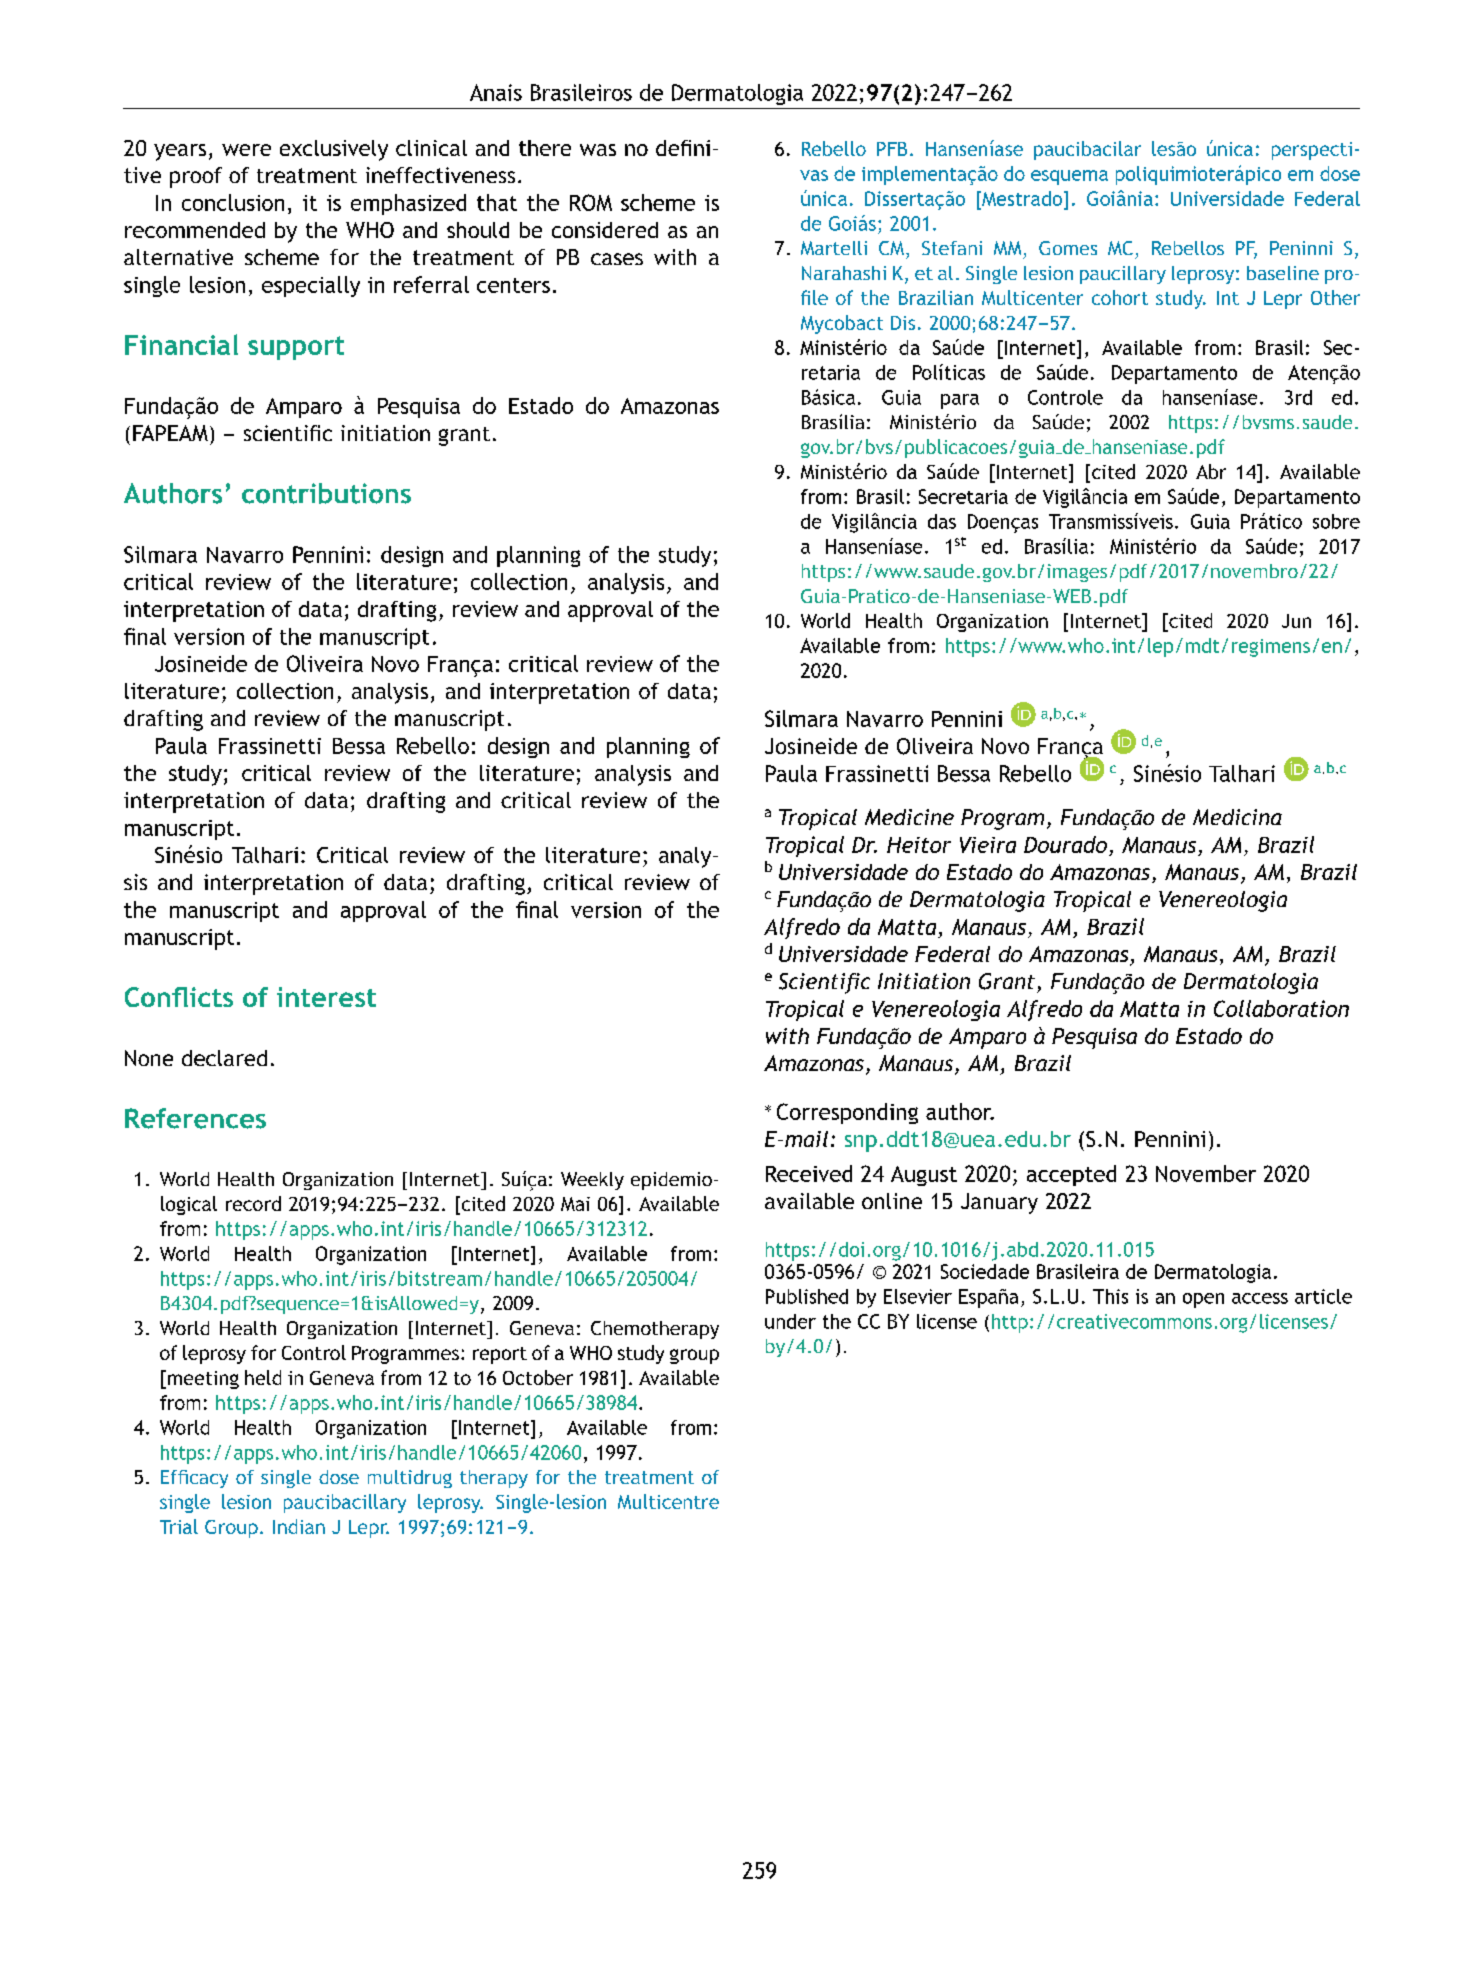 This screenshot has width=1484, height=1979. Describe the element at coordinates (1211, 471) in the screenshot. I see `Abr` at that location.
